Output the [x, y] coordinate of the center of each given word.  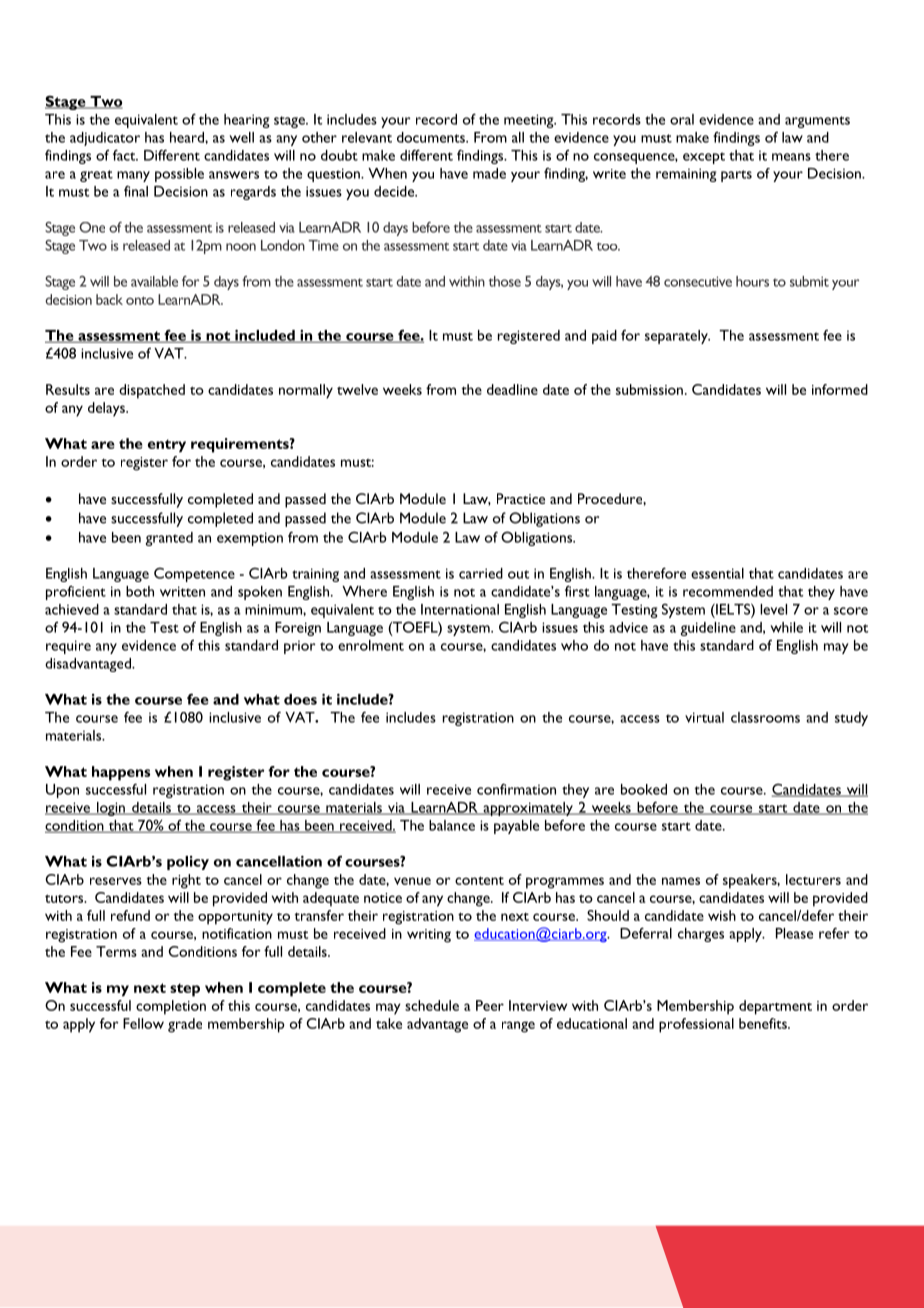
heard [188, 137]
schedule [432, 1005]
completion [171, 1007]
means [791, 157]
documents [432, 137]
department [775, 1007]
